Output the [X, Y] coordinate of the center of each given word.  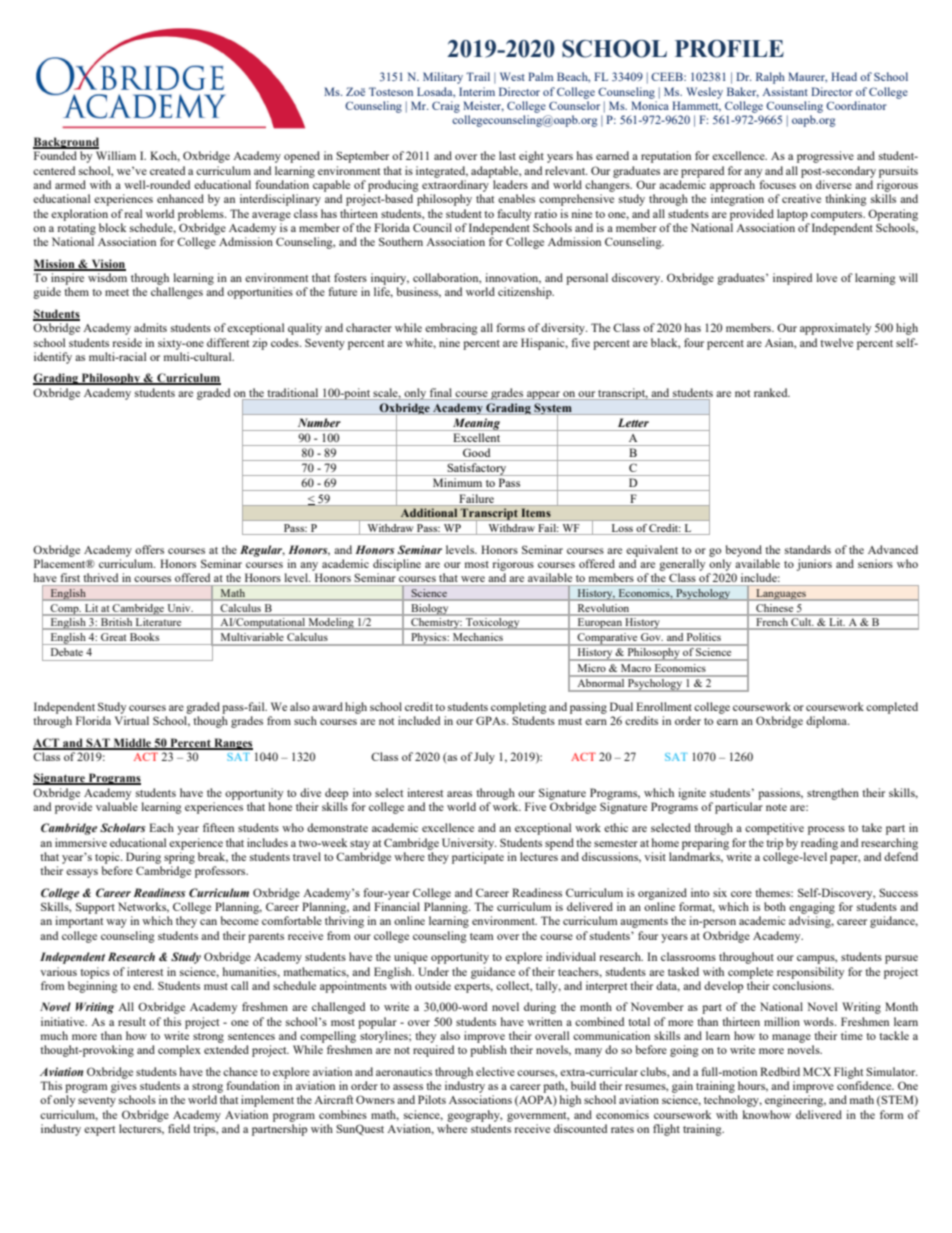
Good [476, 452]
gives [124, 1087]
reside [127, 342]
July [484, 758]
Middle [132, 743]
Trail [478, 76]
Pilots [432, 1099]
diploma [828, 722]
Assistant [785, 91]
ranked [772, 392]
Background [66, 143]
